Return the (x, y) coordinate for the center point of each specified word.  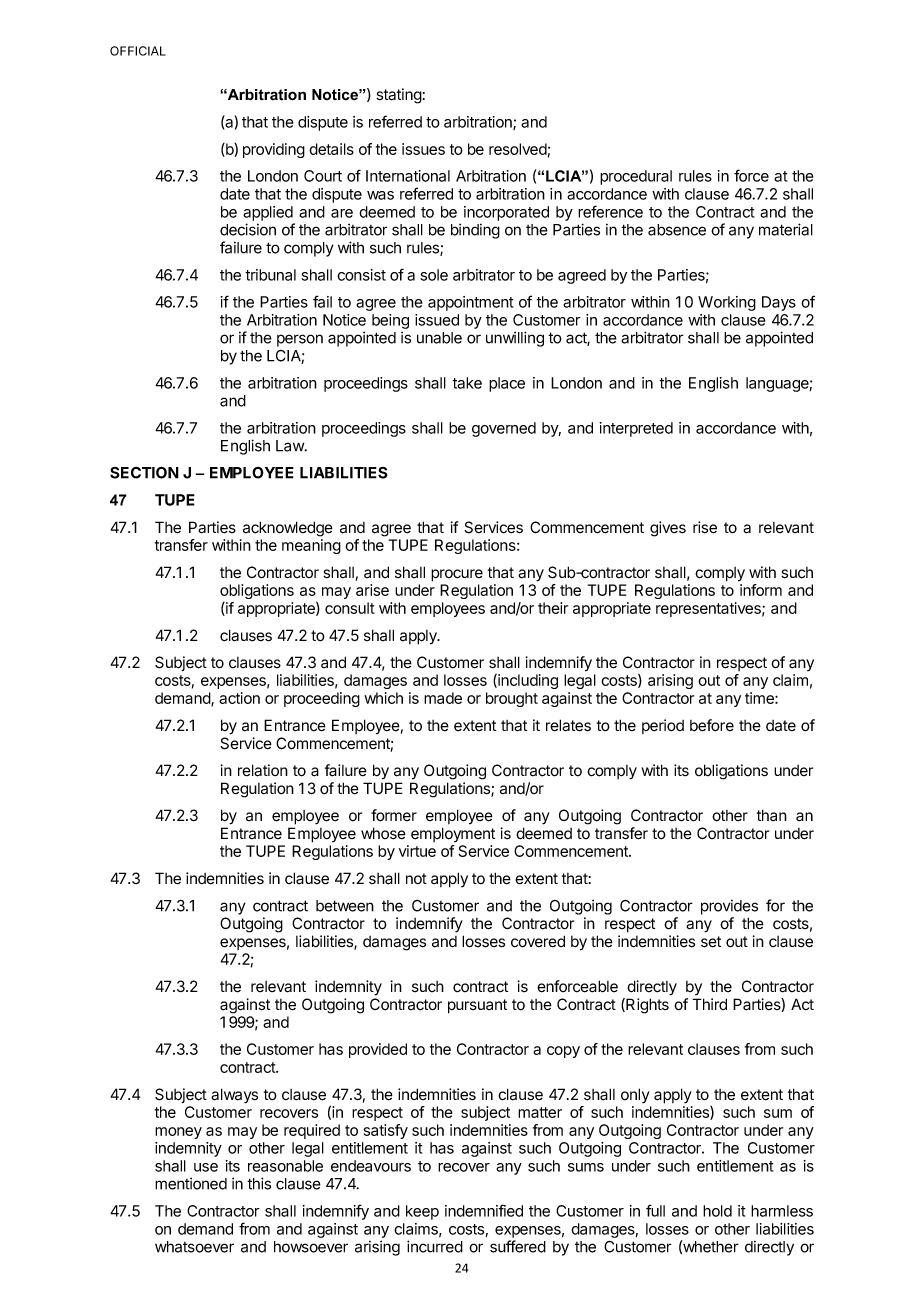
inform (761, 590)
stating (399, 96)
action (239, 698)
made (443, 698)
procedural (636, 177)
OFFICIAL (138, 51)
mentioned (191, 1183)
